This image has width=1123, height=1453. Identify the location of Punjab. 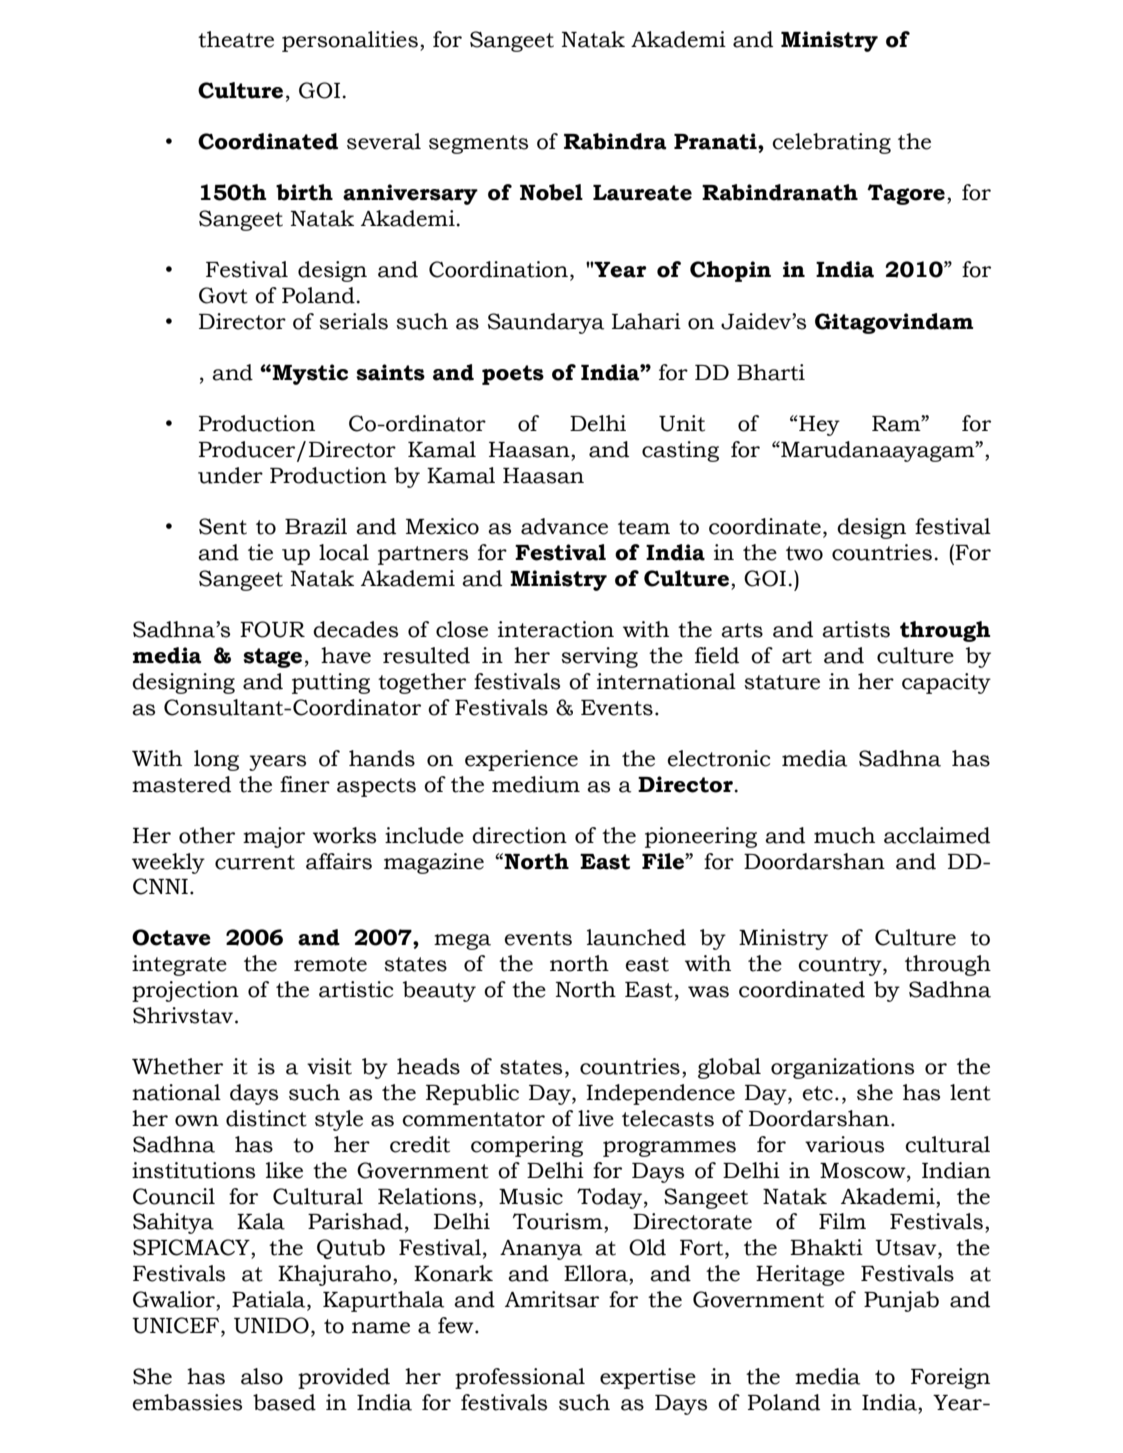
(901, 1301).
